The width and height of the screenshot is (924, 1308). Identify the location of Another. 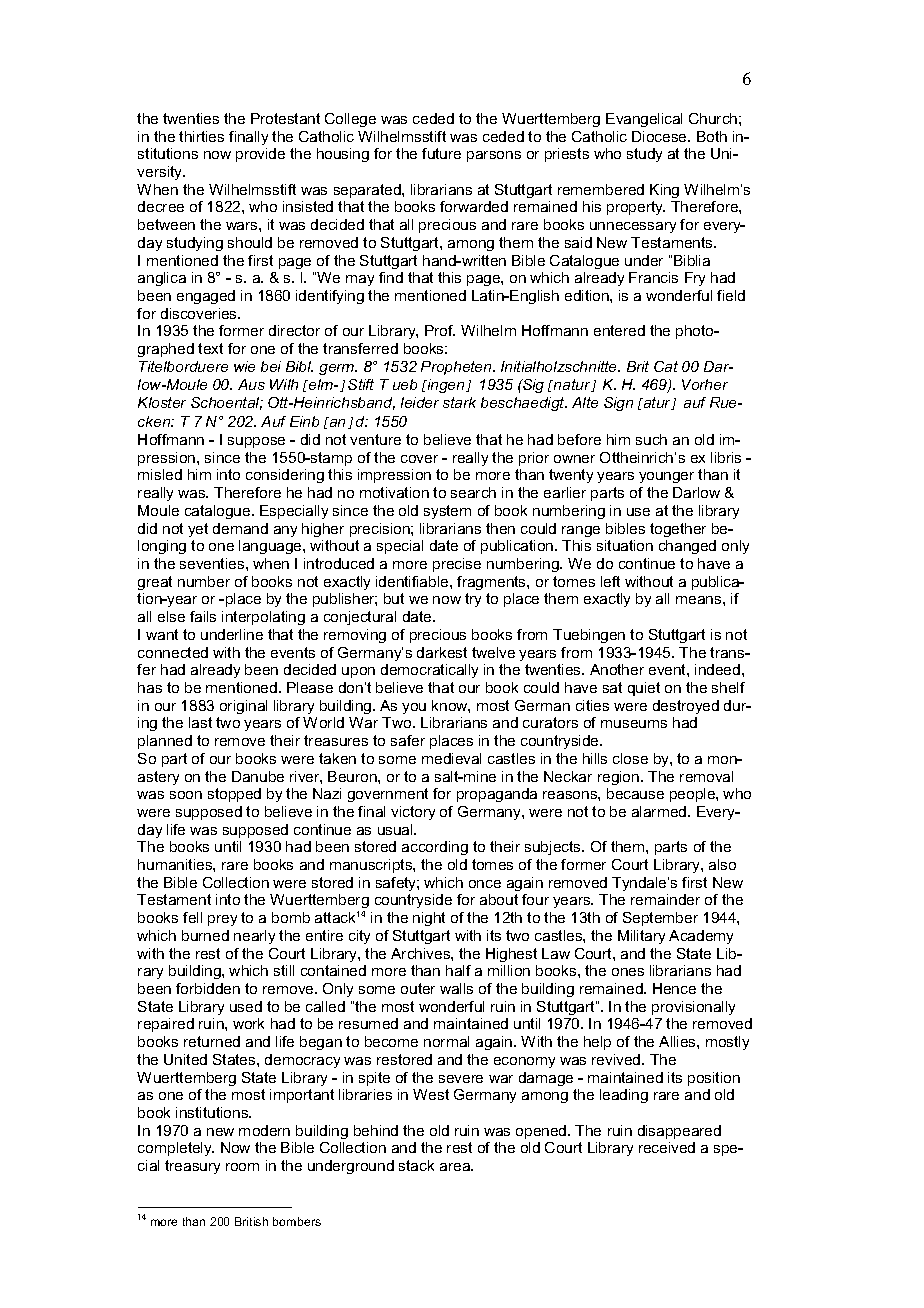
(617, 669).
